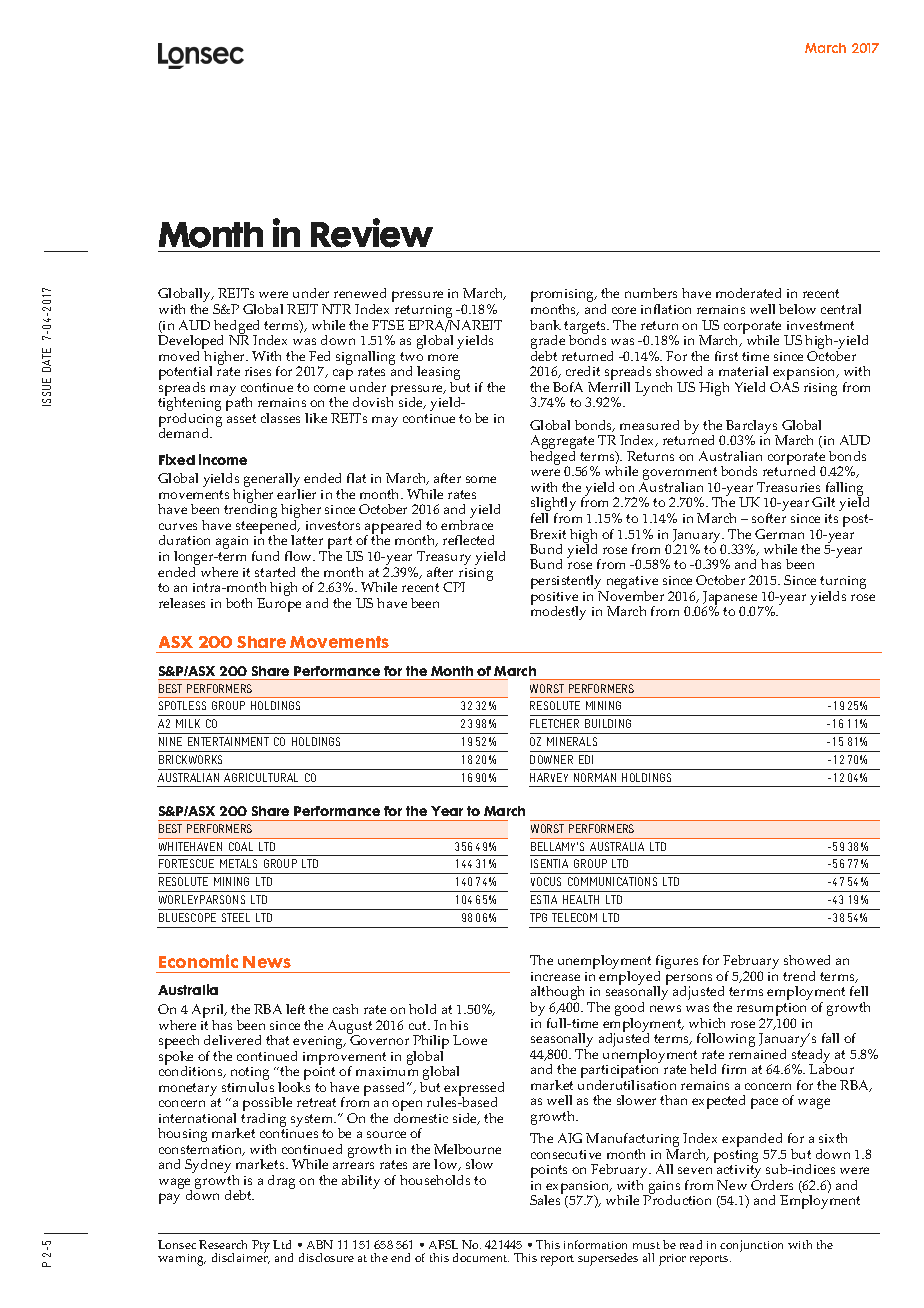 The height and width of the document is (1308, 924). Describe the element at coordinates (581, 899) in the document. I see `HEALTH` at that location.
